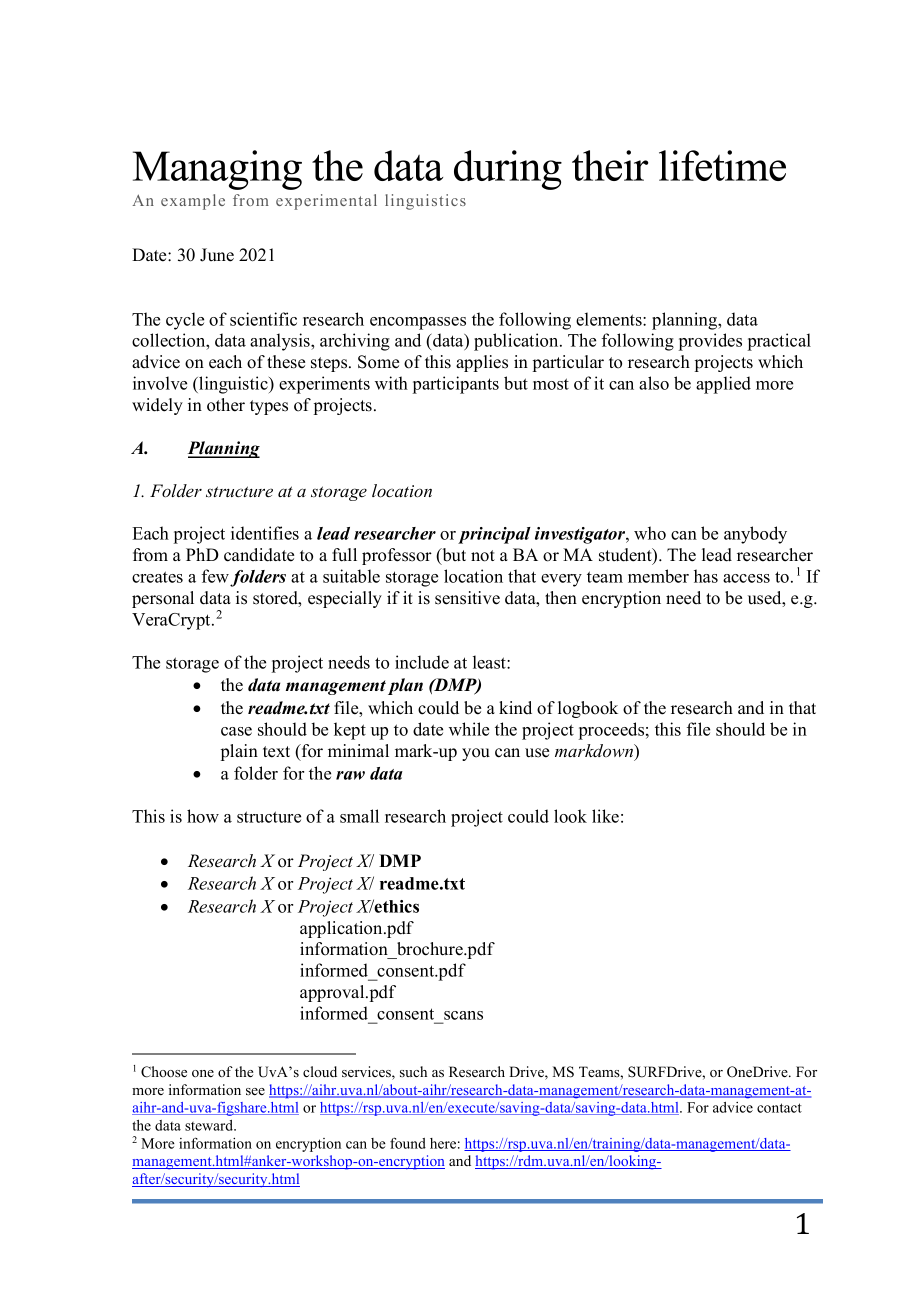  What do you see at coordinates (210, 1125) in the screenshot?
I see `steward` at bounding box center [210, 1125].
